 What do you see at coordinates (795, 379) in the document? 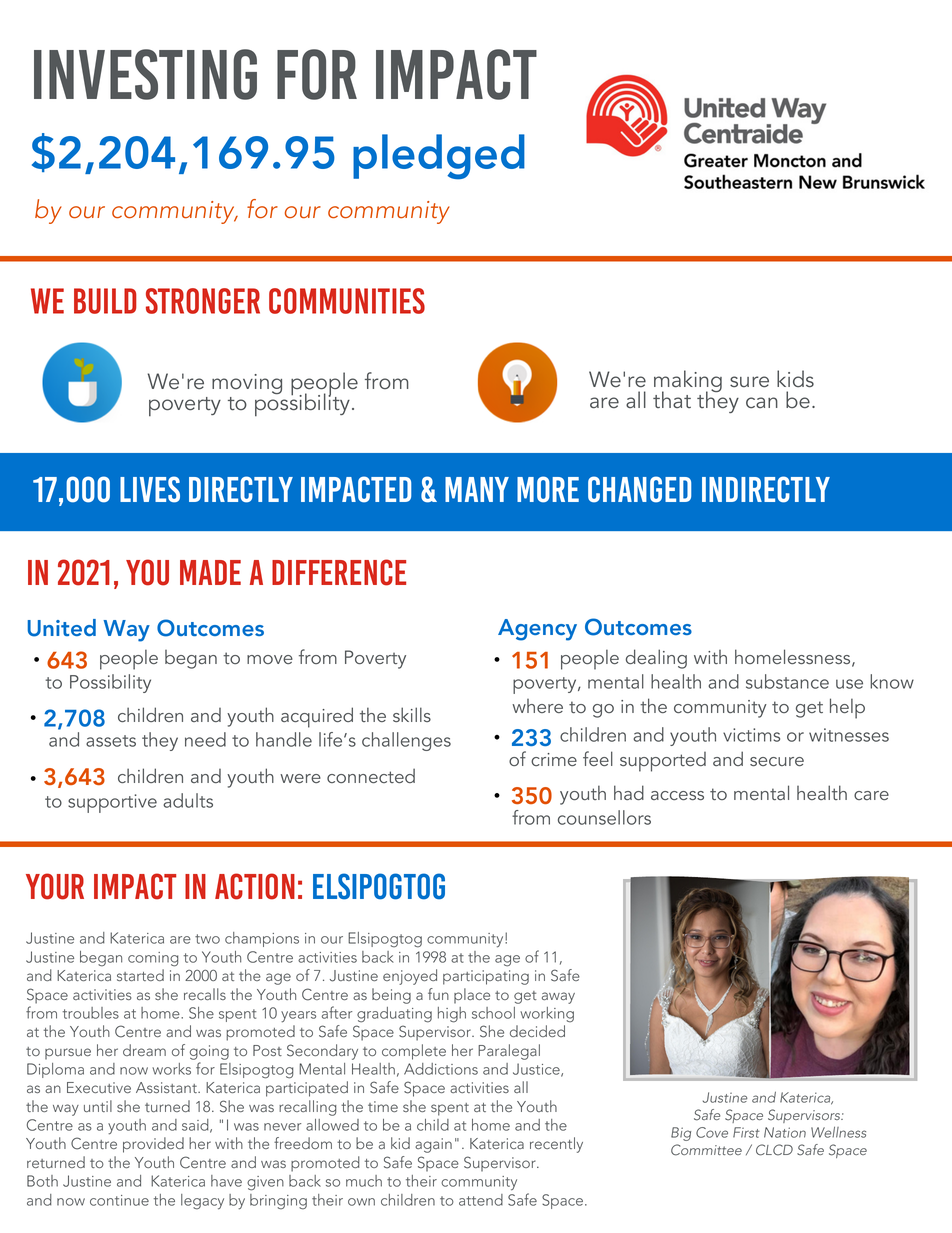
I see `kids` at bounding box center [795, 379].
